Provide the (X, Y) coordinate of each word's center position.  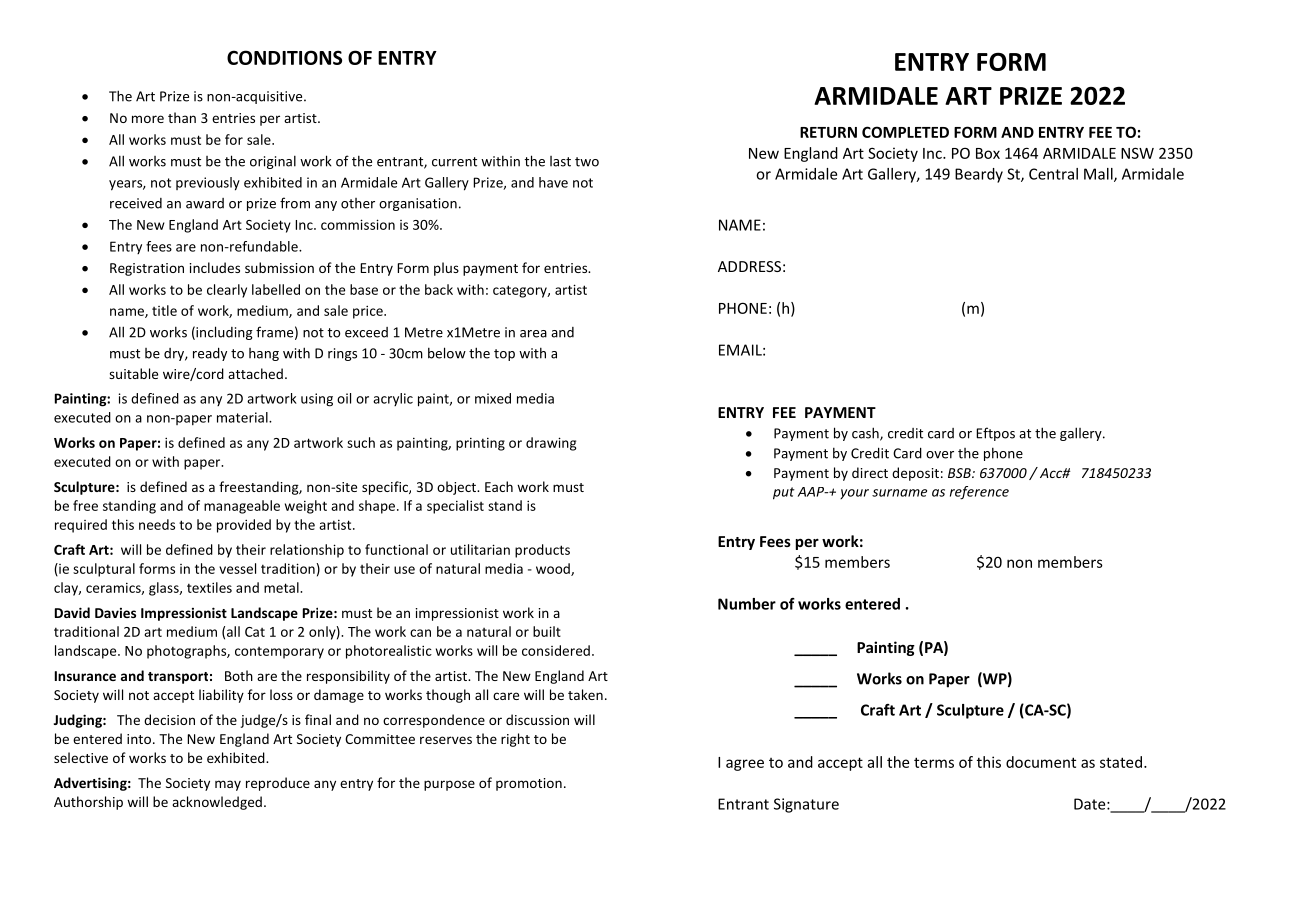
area (533, 334)
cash (866, 434)
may (228, 785)
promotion (529, 784)
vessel (237, 568)
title (164, 310)
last (560, 161)
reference (979, 493)
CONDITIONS (284, 57)
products (542, 551)
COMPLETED (905, 132)
